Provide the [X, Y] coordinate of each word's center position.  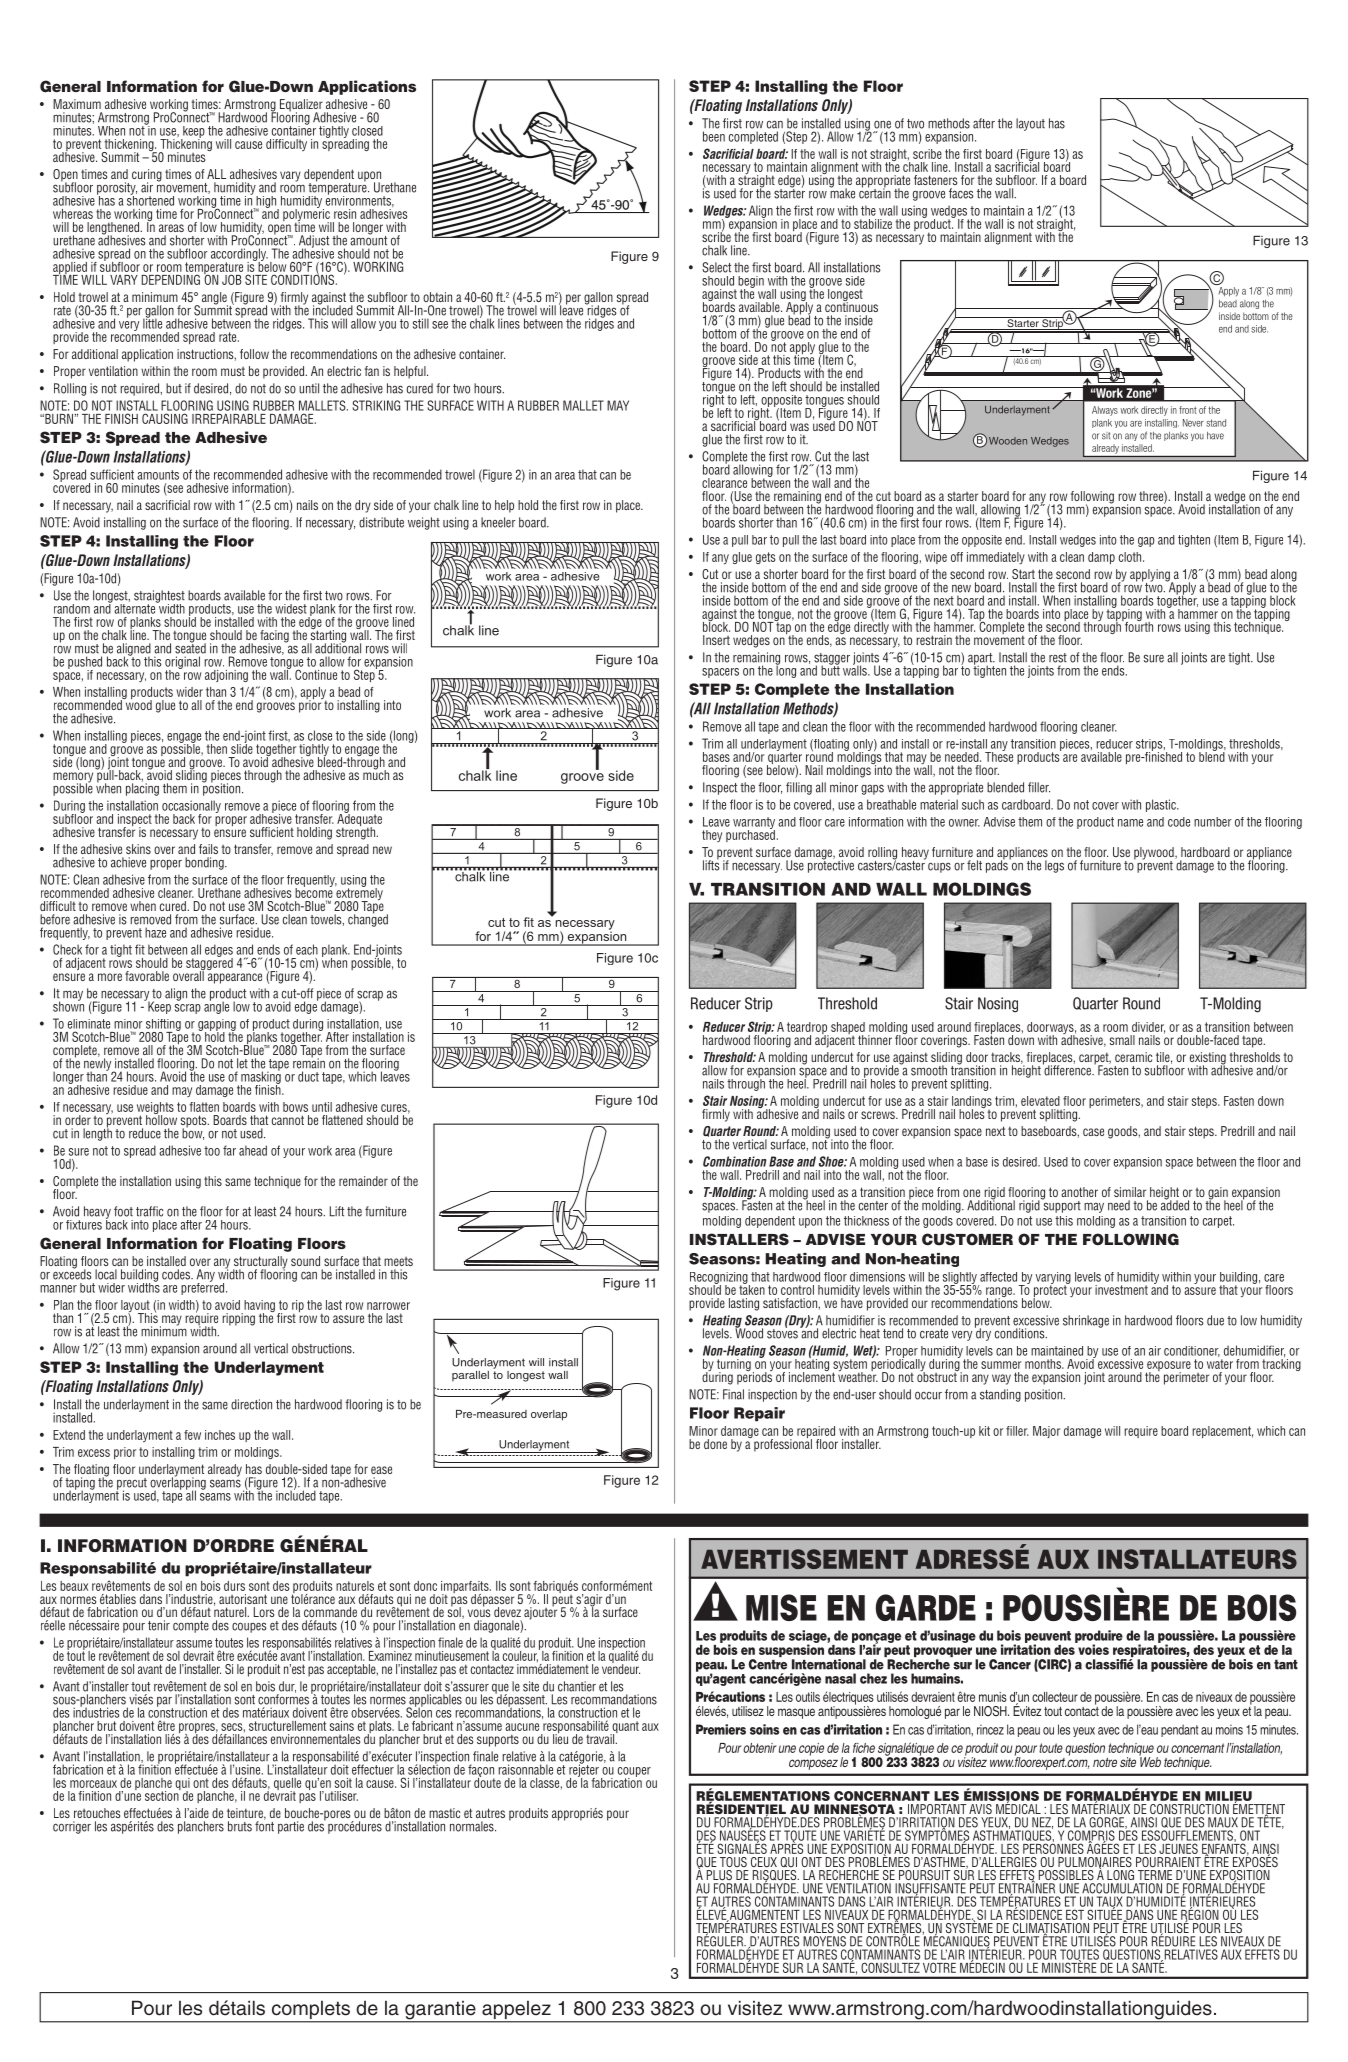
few [192, 1435]
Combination [734, 1161]
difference [1068, 1069]
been [714, 136]
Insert [716, 640]
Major [1046, 1432]
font [264, 1825]
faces [961, 193]
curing [147, 176]
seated [190, 647]
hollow [161, 1119]
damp [1101, 558]
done [715, 1444]
